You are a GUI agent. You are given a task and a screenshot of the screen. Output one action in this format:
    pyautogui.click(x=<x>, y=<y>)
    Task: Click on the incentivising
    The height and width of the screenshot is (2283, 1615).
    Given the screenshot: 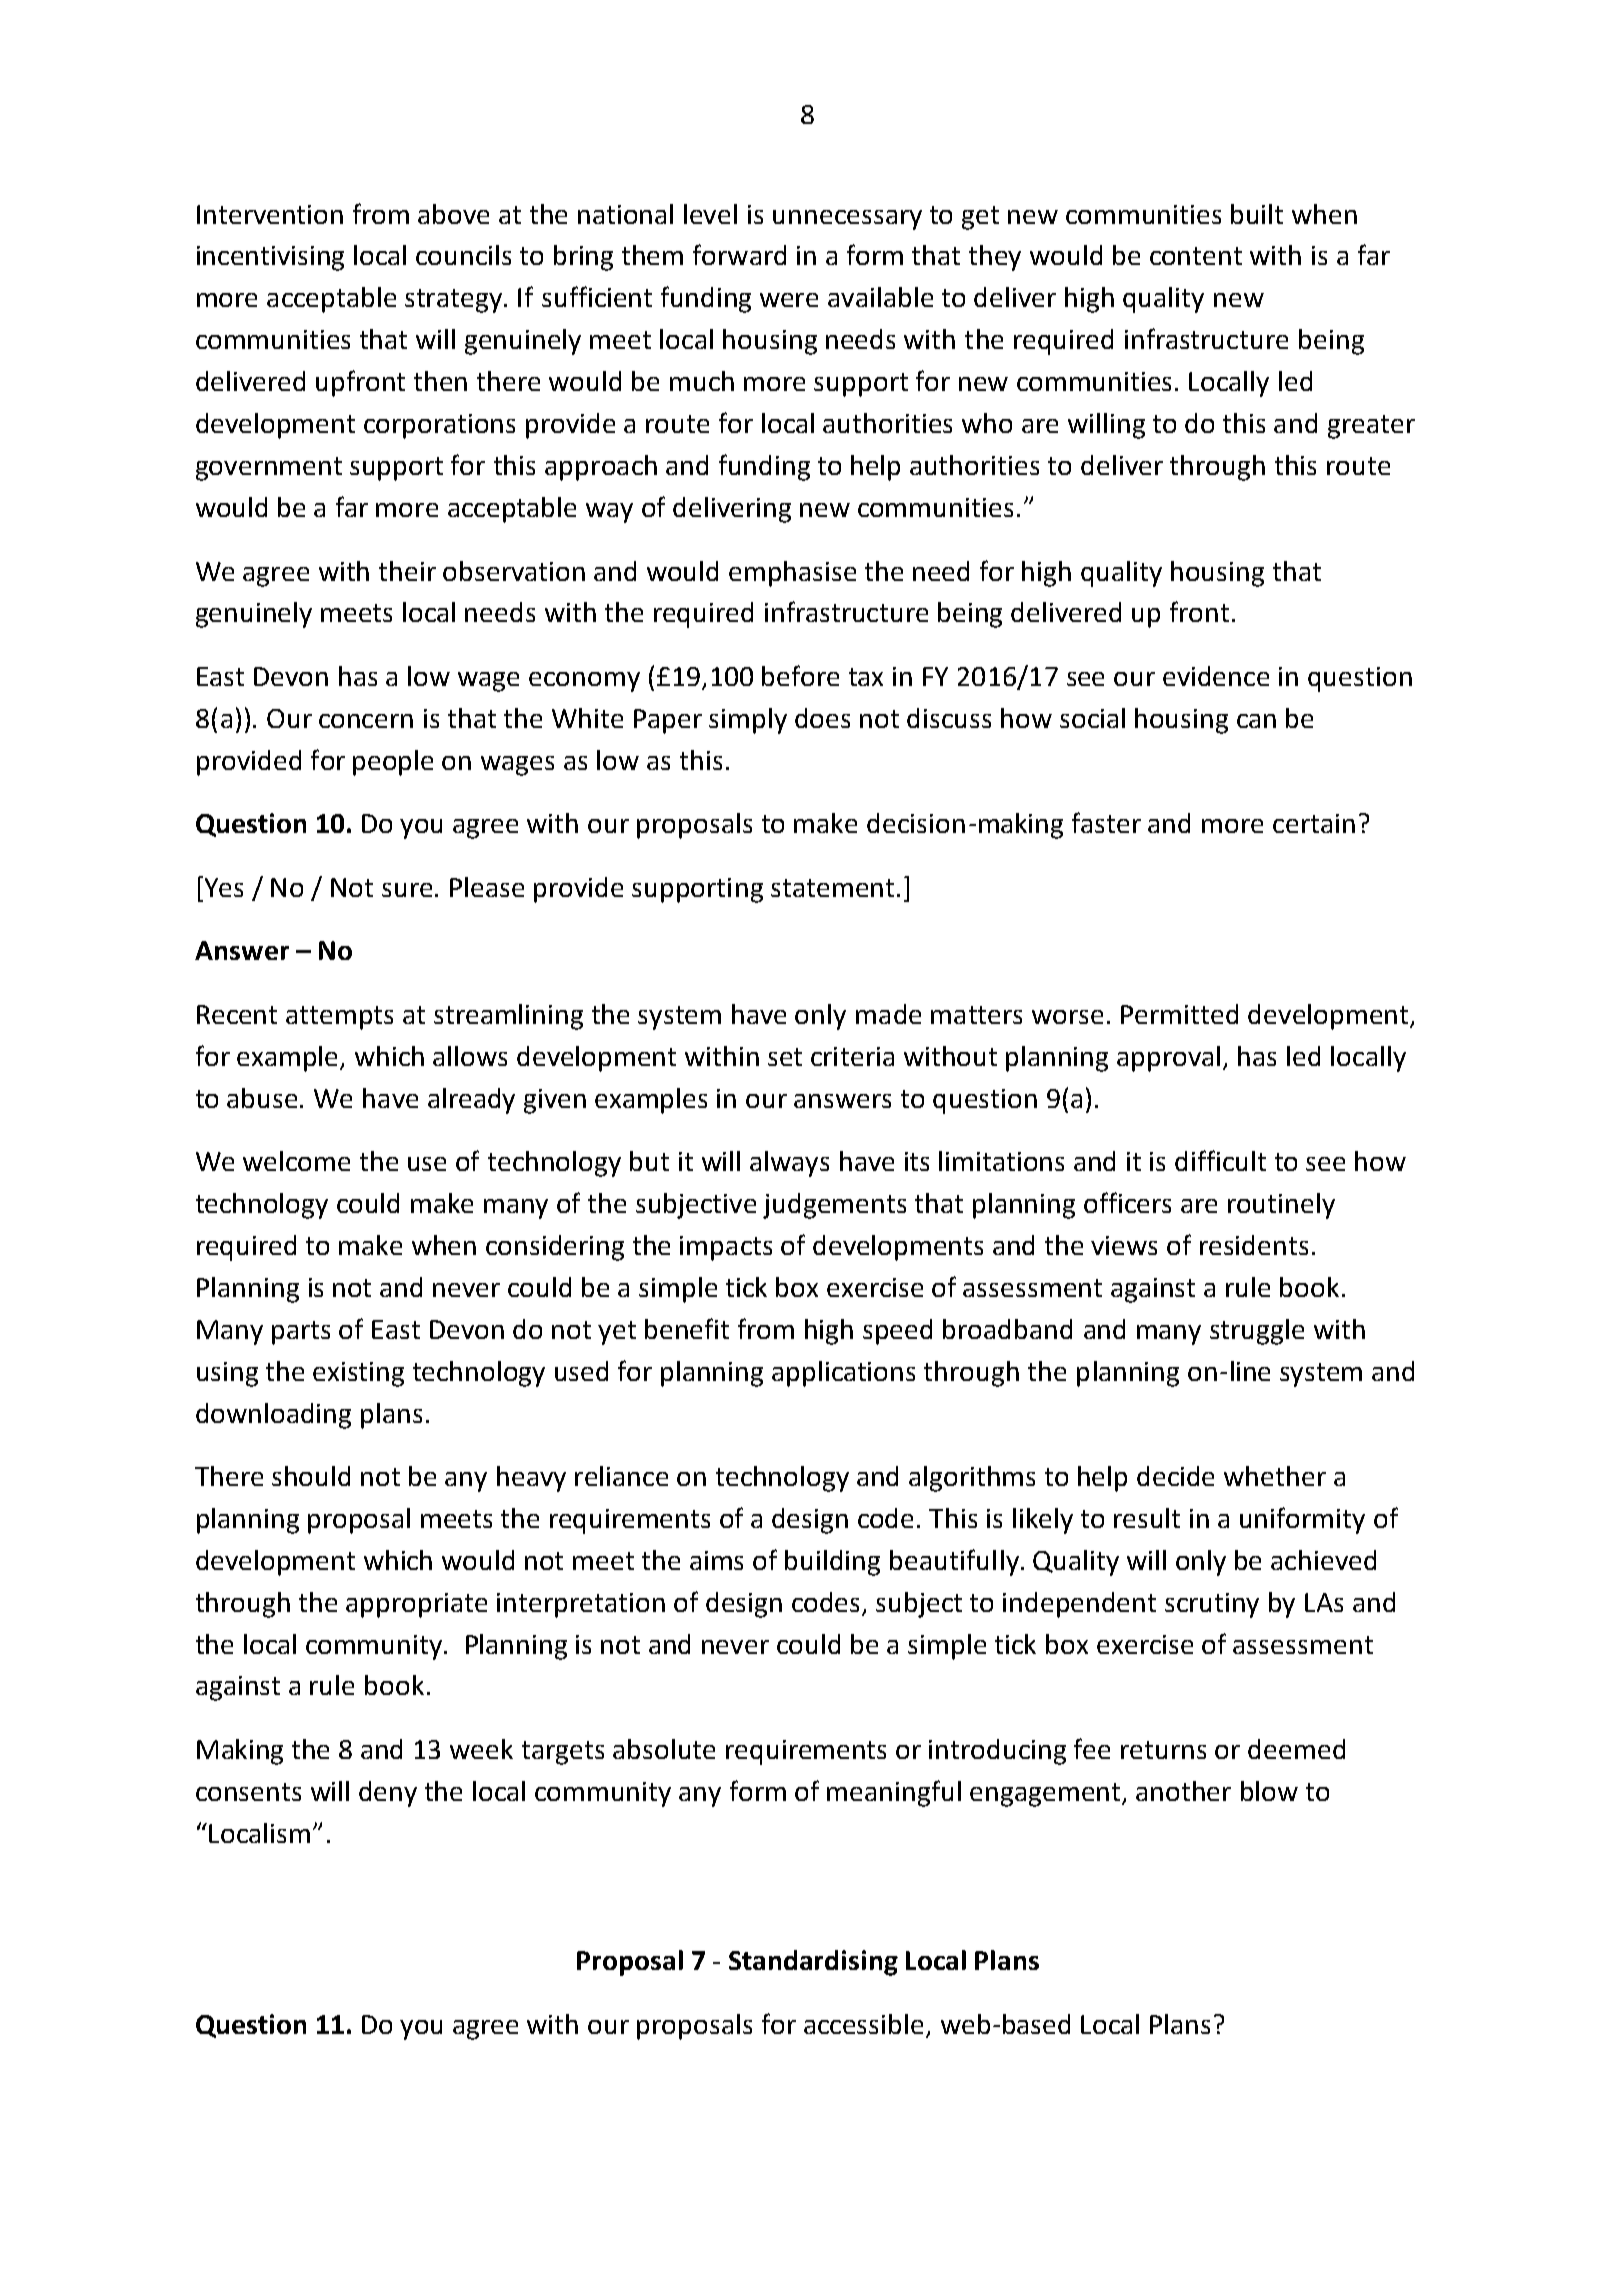 What is the action you would take?
    pyautogui.click(x=270, y=258)
